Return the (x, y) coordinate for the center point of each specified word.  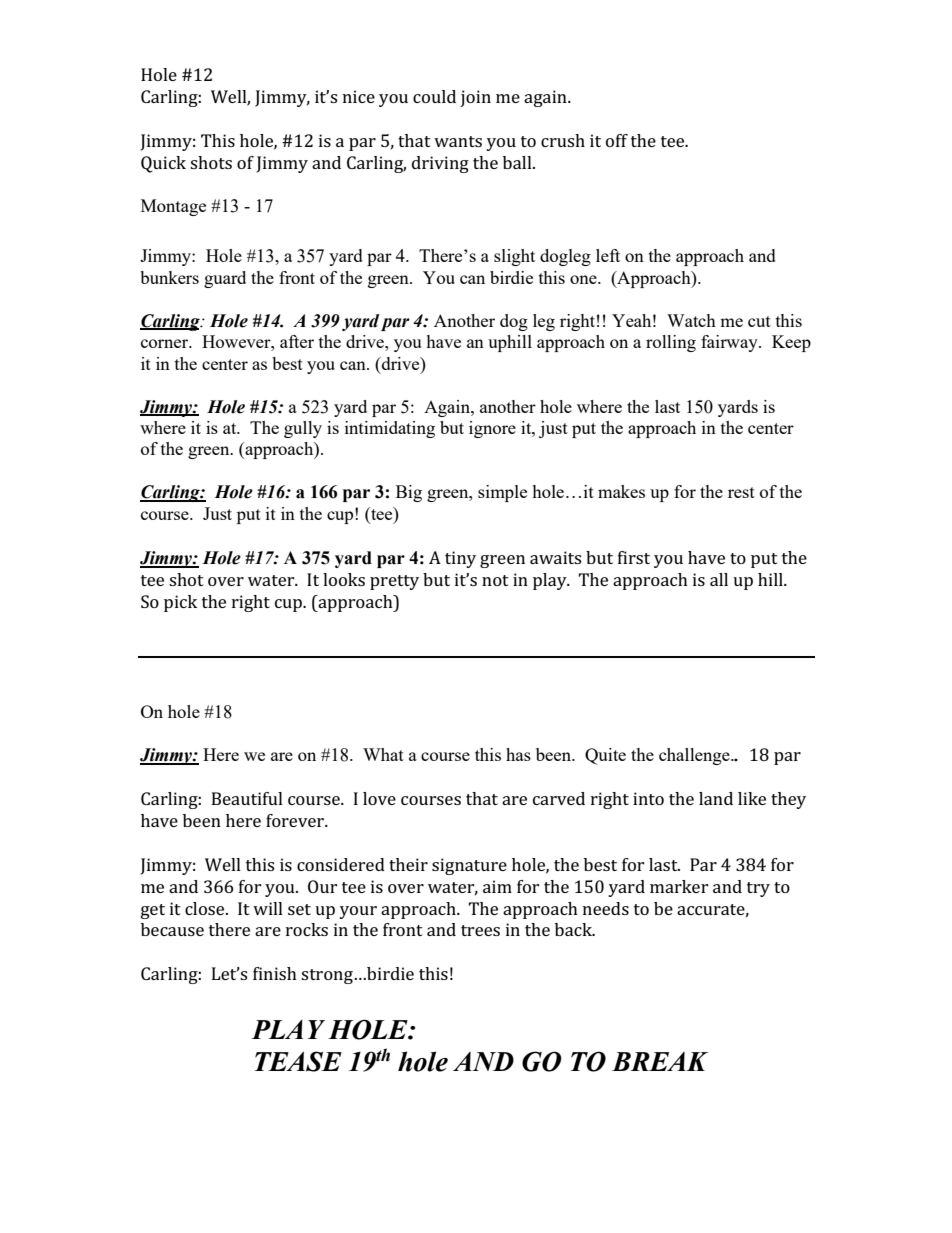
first (634, 557)
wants (458, 141)
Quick (163, 164)
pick (180, 603)
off (617, 140)
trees (480, 930)
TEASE (298, 1061)
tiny (460, 559)
